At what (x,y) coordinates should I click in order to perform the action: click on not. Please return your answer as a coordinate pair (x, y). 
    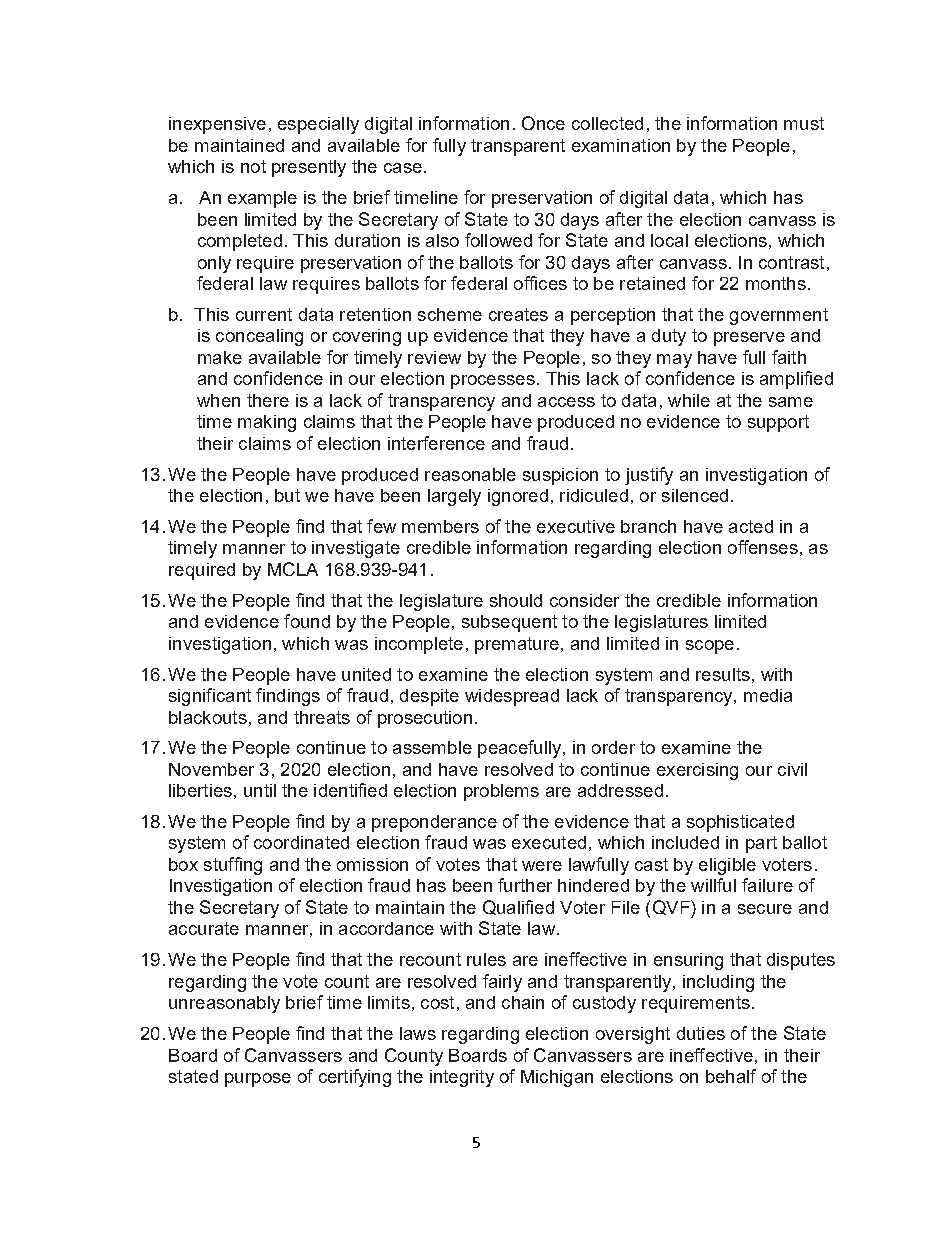
    Looking at the image, I should click on (253, 166).
